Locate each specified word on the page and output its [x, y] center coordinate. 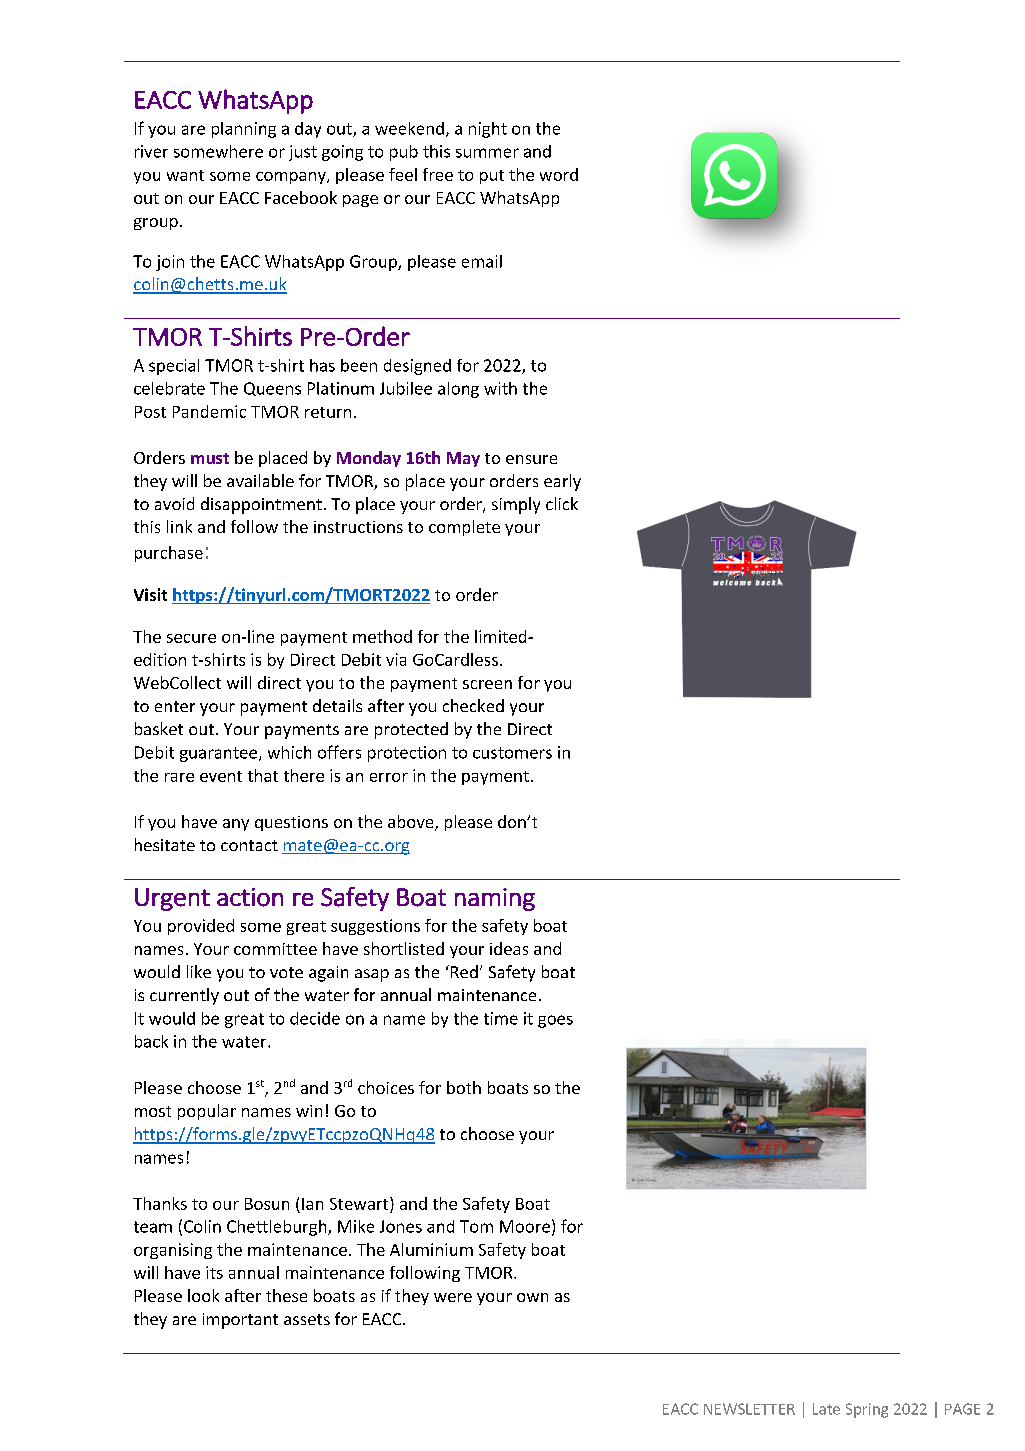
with [500, 388]
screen [487, 684]
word [559, 174]
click [562, 503]
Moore [525, 1226]
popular [207, 1112]
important [240, 1321]
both [464, 1087]
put [492, 177]
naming [495, 899]
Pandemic [209, 411]
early [562, 482]
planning [244, 130]
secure [191, 638]
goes [555, 1021]
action [250, 897]
